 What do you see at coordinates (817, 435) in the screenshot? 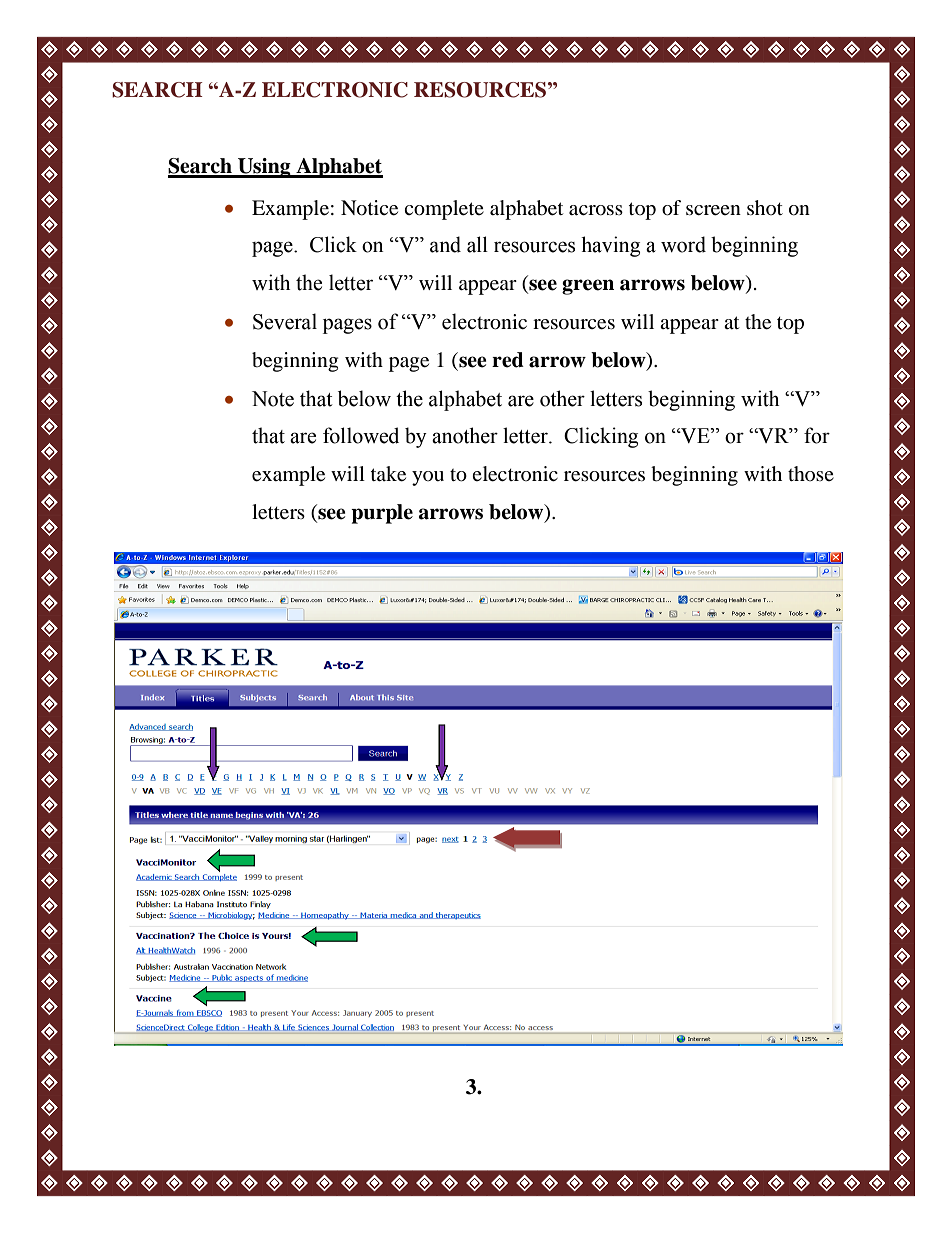
I see `for` at bounding box center [817, 435].
